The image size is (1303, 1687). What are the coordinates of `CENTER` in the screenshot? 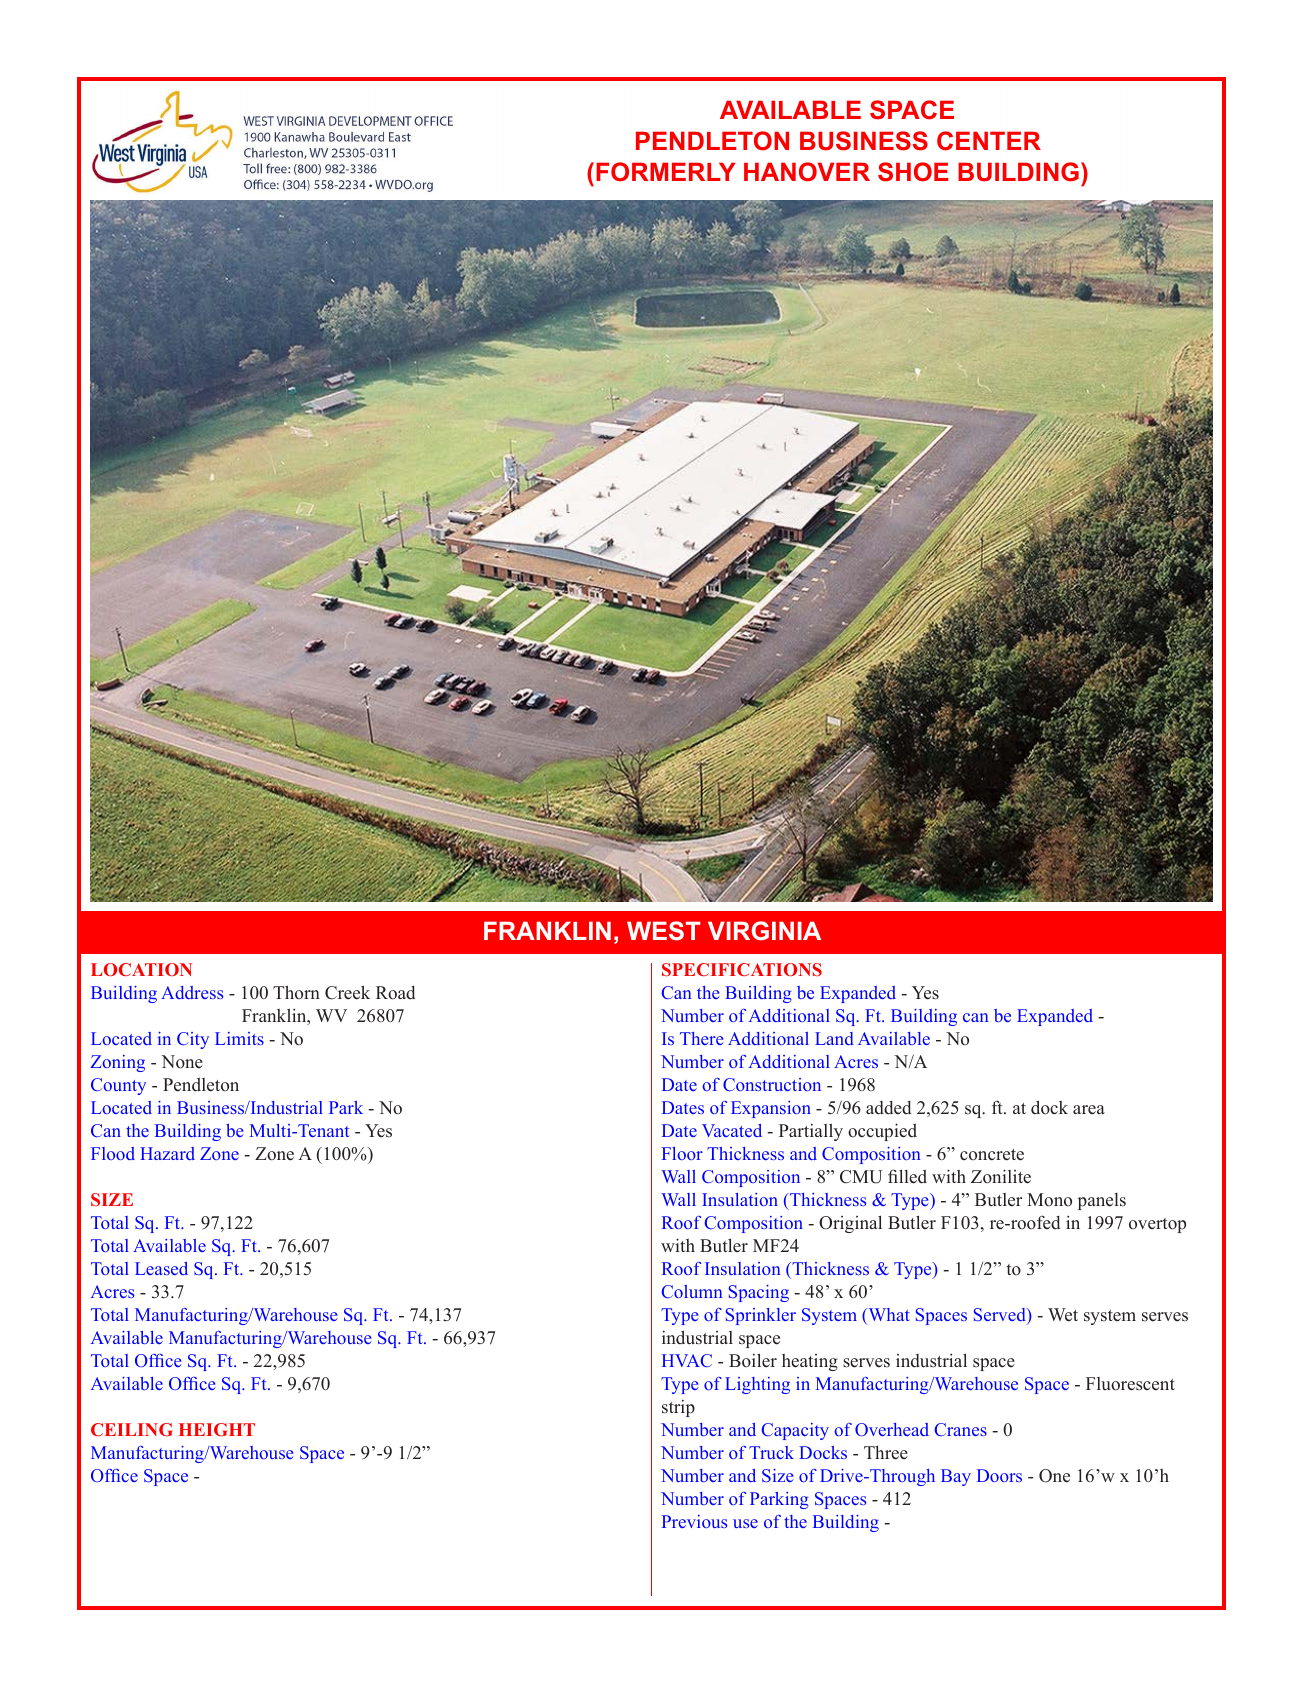 It's located at (989, 141).
